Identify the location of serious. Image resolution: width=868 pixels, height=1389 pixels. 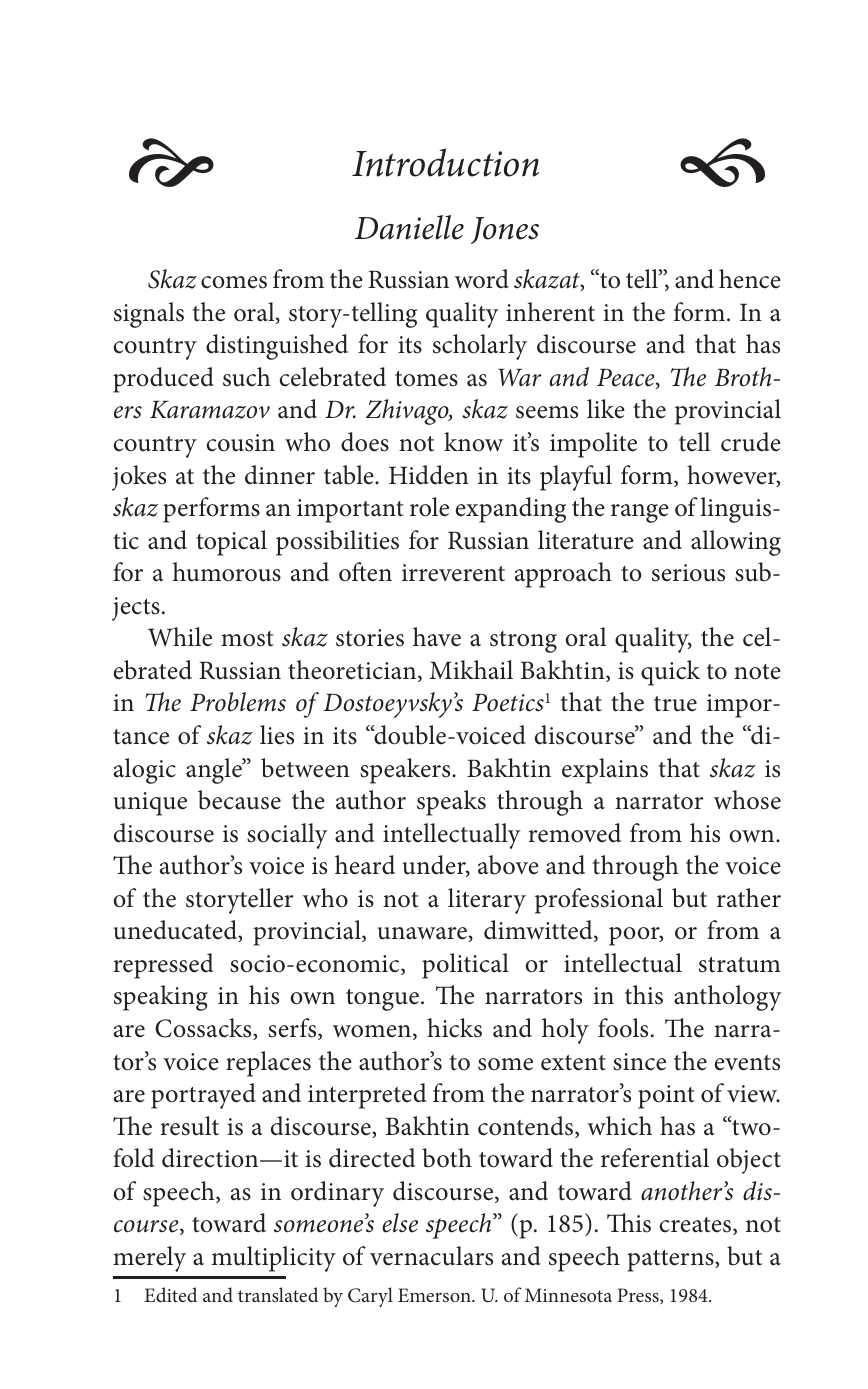
(688, 573).
